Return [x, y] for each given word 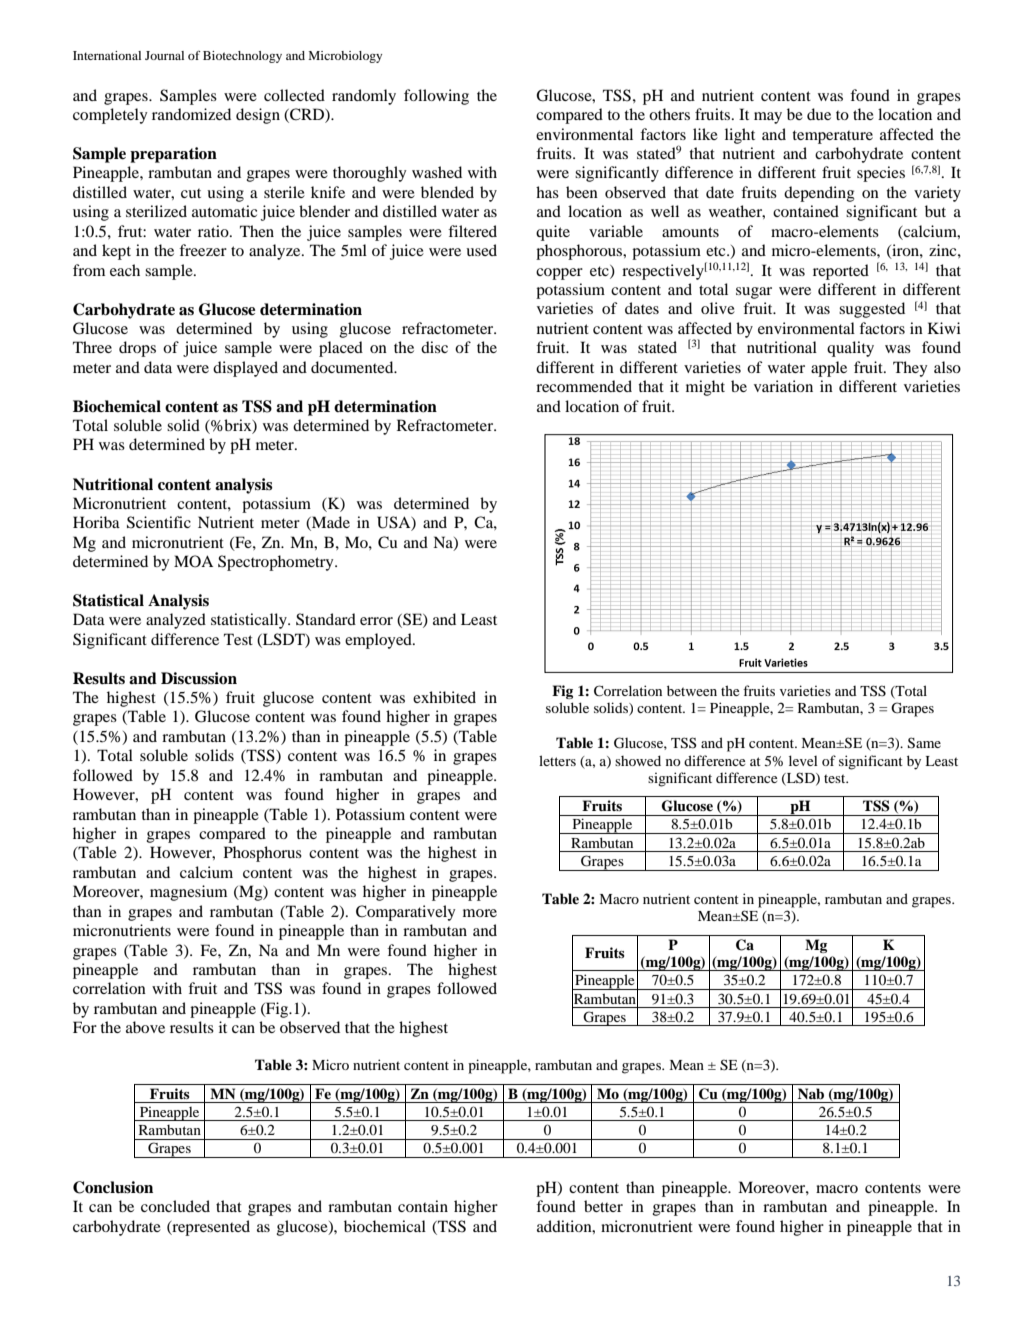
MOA [193, 561]
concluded [175, 1206]
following [436, 97]
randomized [191, 114]
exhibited [444, 697]
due [819, 114]
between [692, 690]
